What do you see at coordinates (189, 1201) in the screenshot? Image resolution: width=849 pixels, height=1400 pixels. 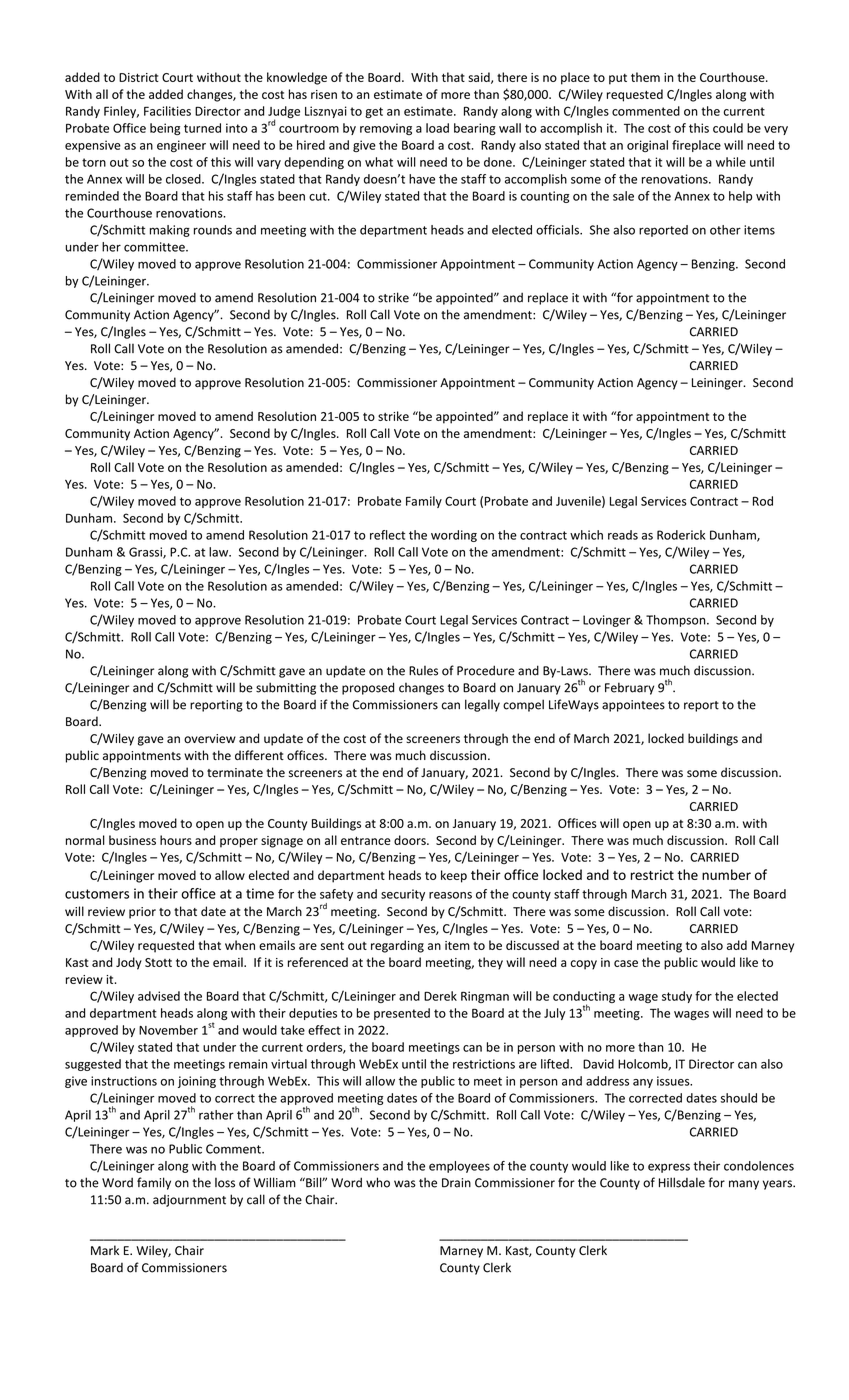 I see `adjournment` at bounding box center [189, 1201].
